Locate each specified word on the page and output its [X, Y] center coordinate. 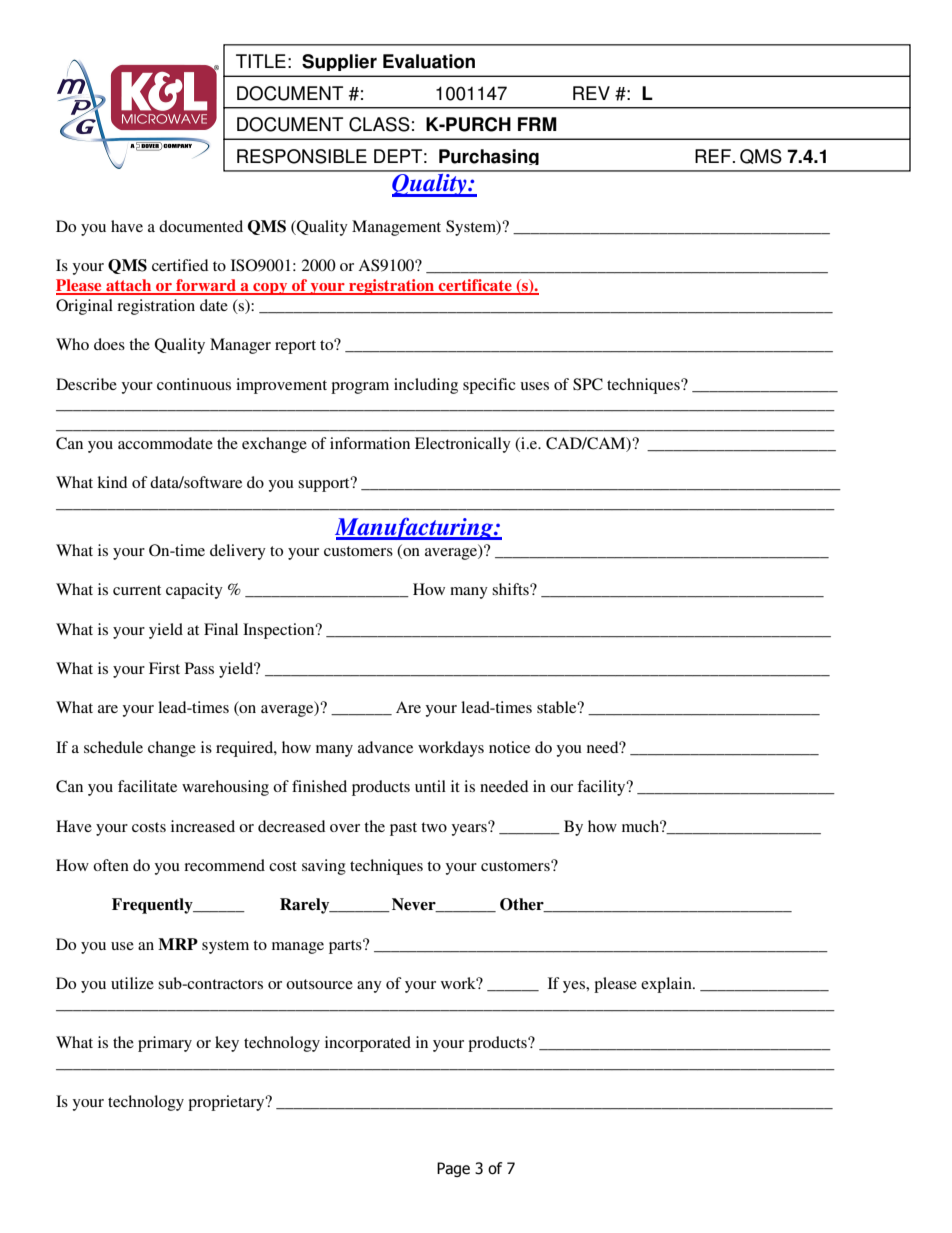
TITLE [261, 61]
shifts [511, 589]
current [137, 590]
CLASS [379, 124]
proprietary [227, 1103]
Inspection [280, 631]
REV [591, 93]
